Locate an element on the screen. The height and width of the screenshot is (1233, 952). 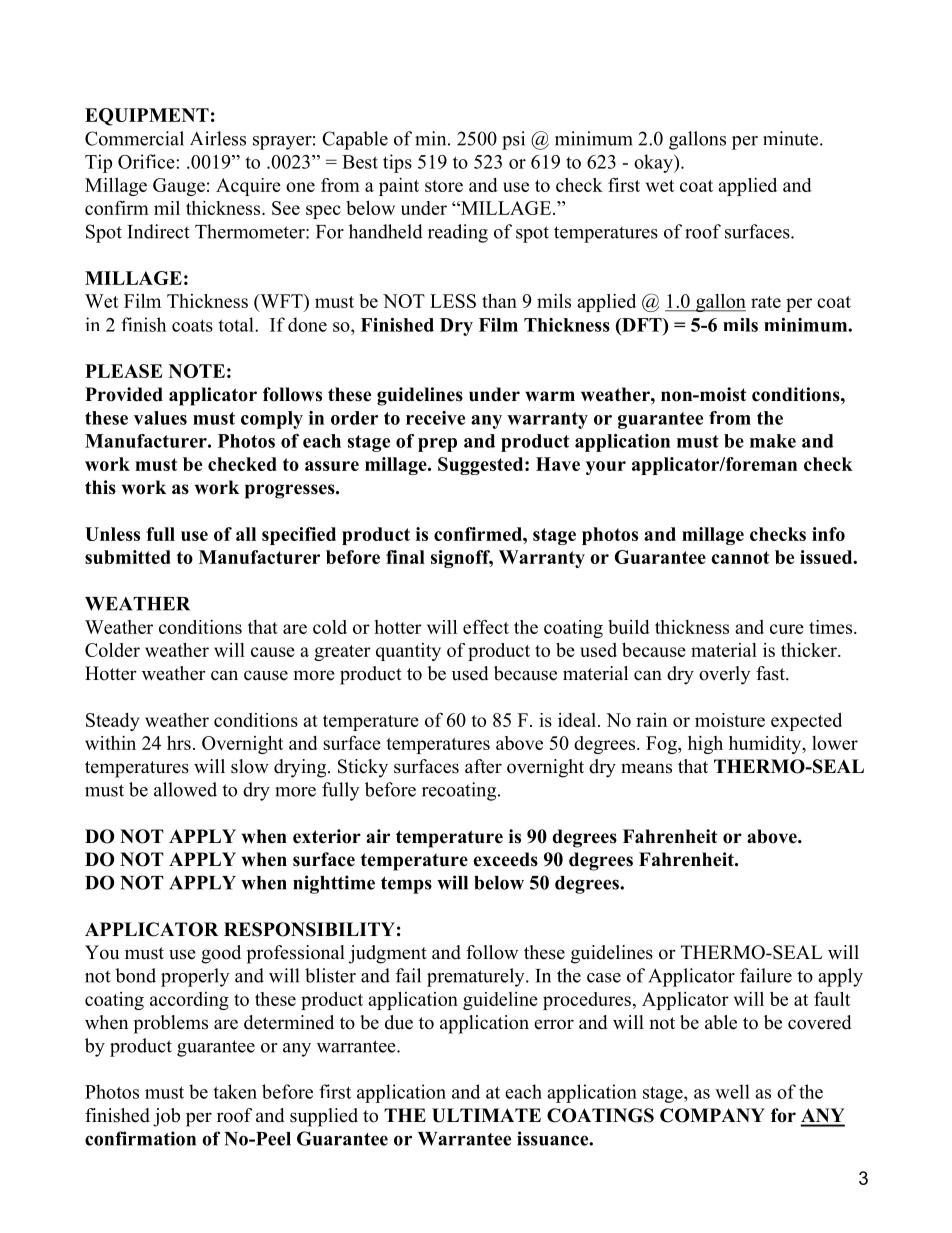
ULTIMATE is located at coordinates (486, 1115).
